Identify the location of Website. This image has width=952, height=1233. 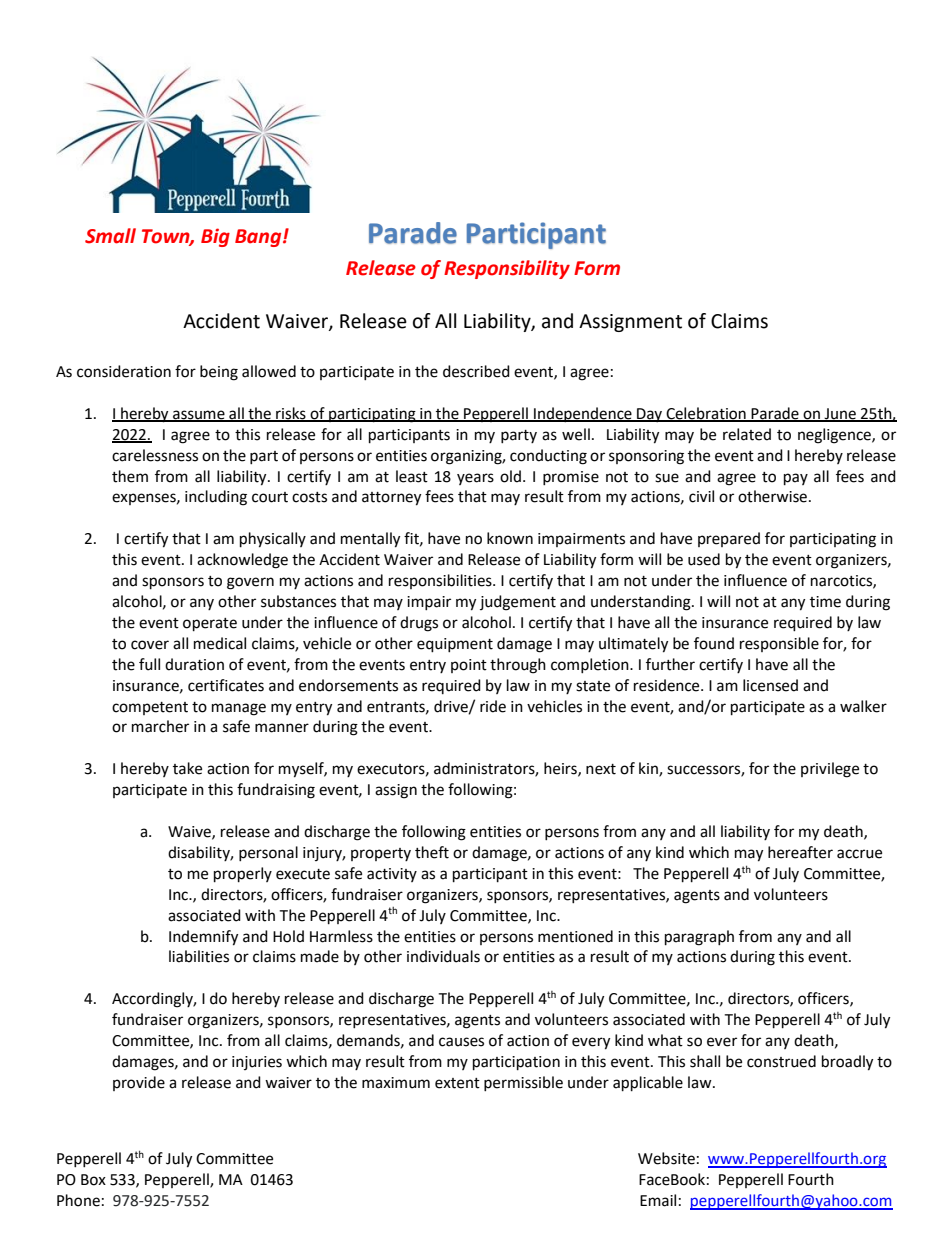
(666, 1158).
